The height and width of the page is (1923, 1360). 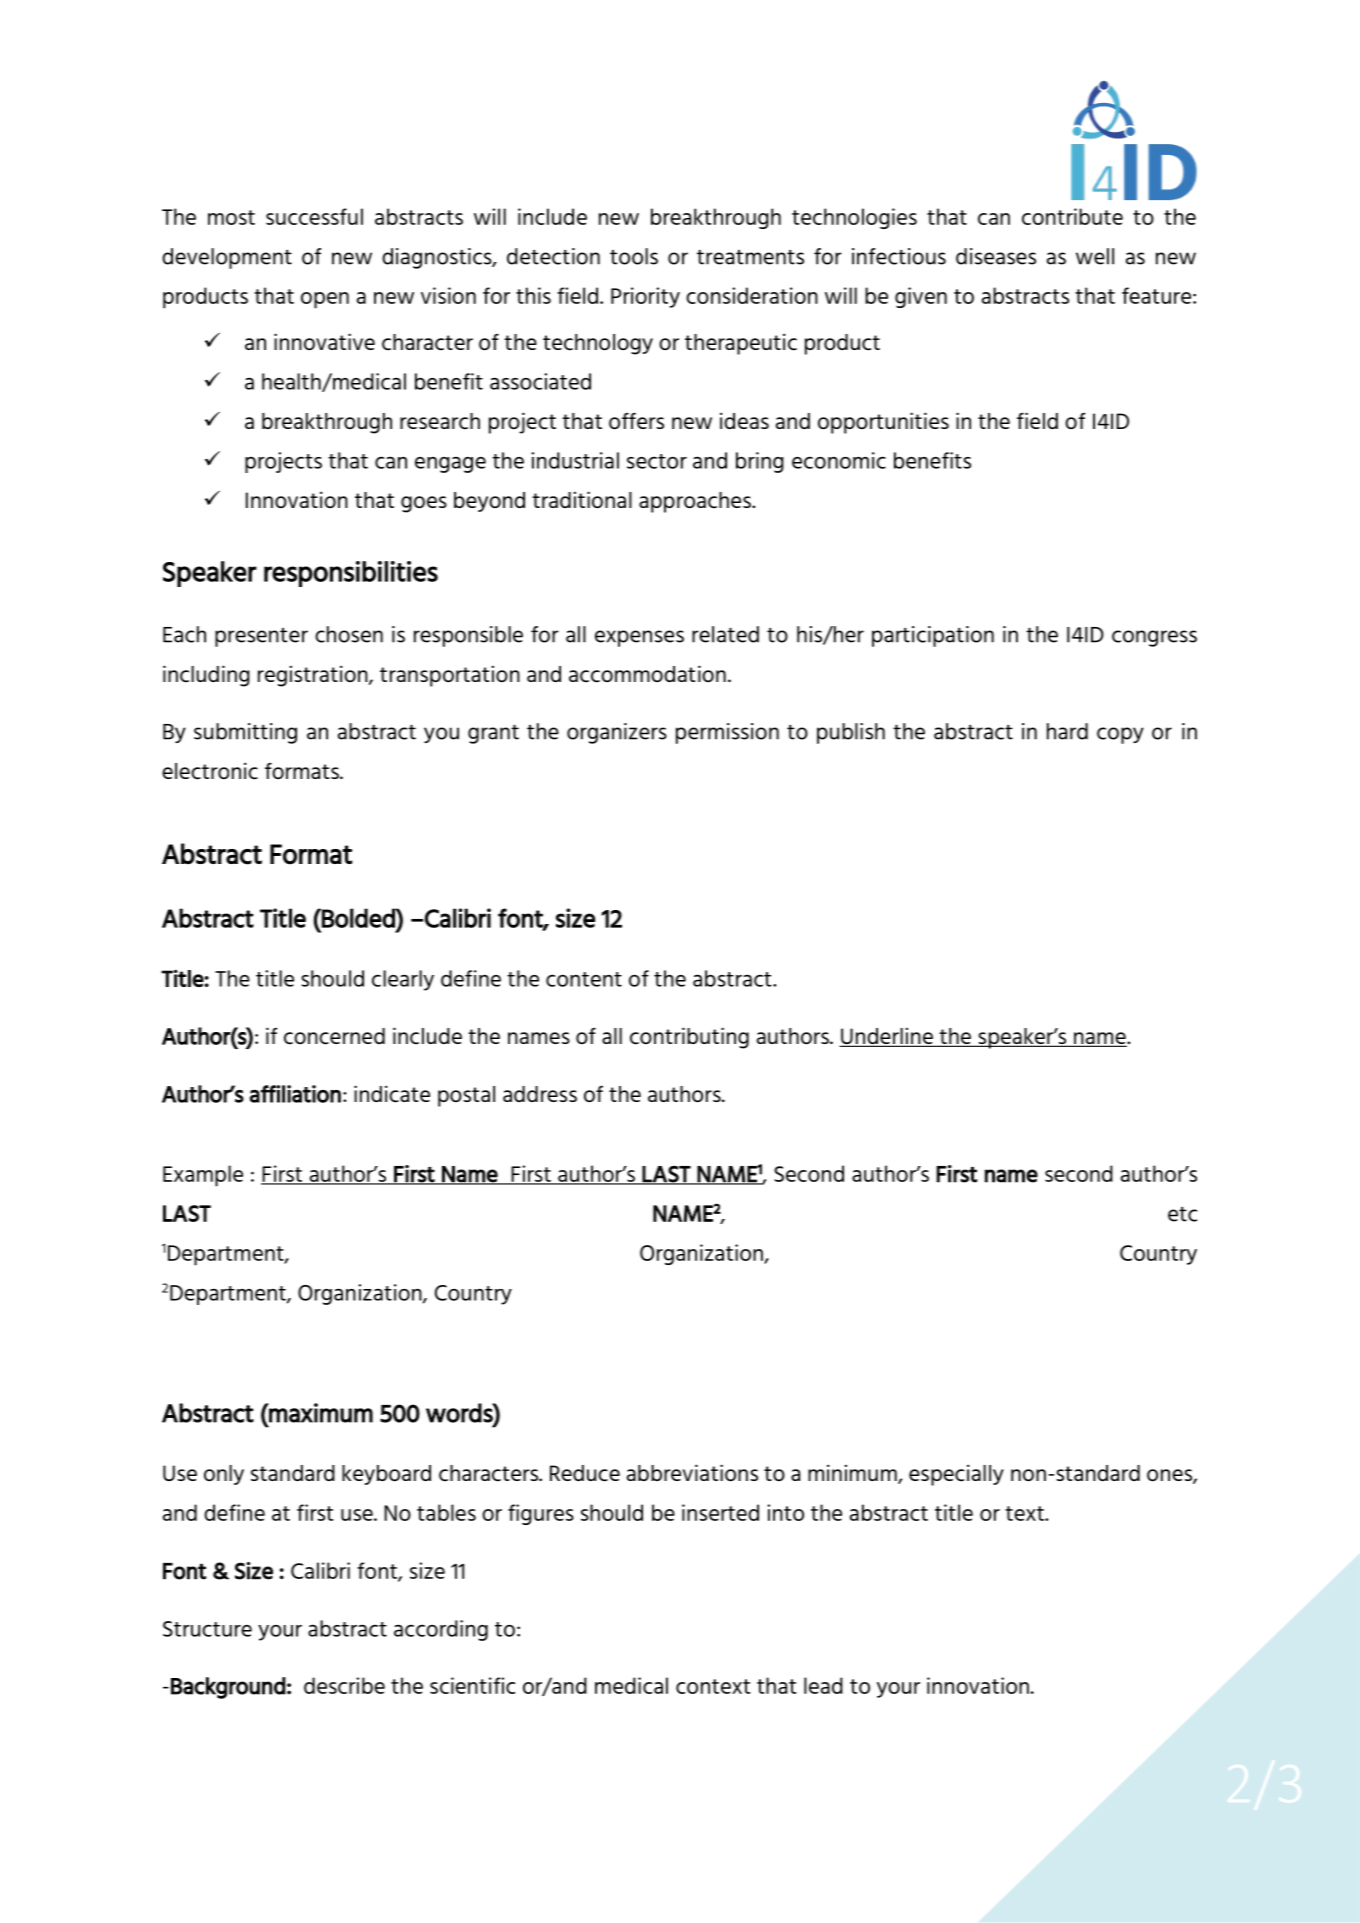 What do you see at coordinates (823, 1685) in the page?
I see `lead` at bounding box center [823, 1685].
